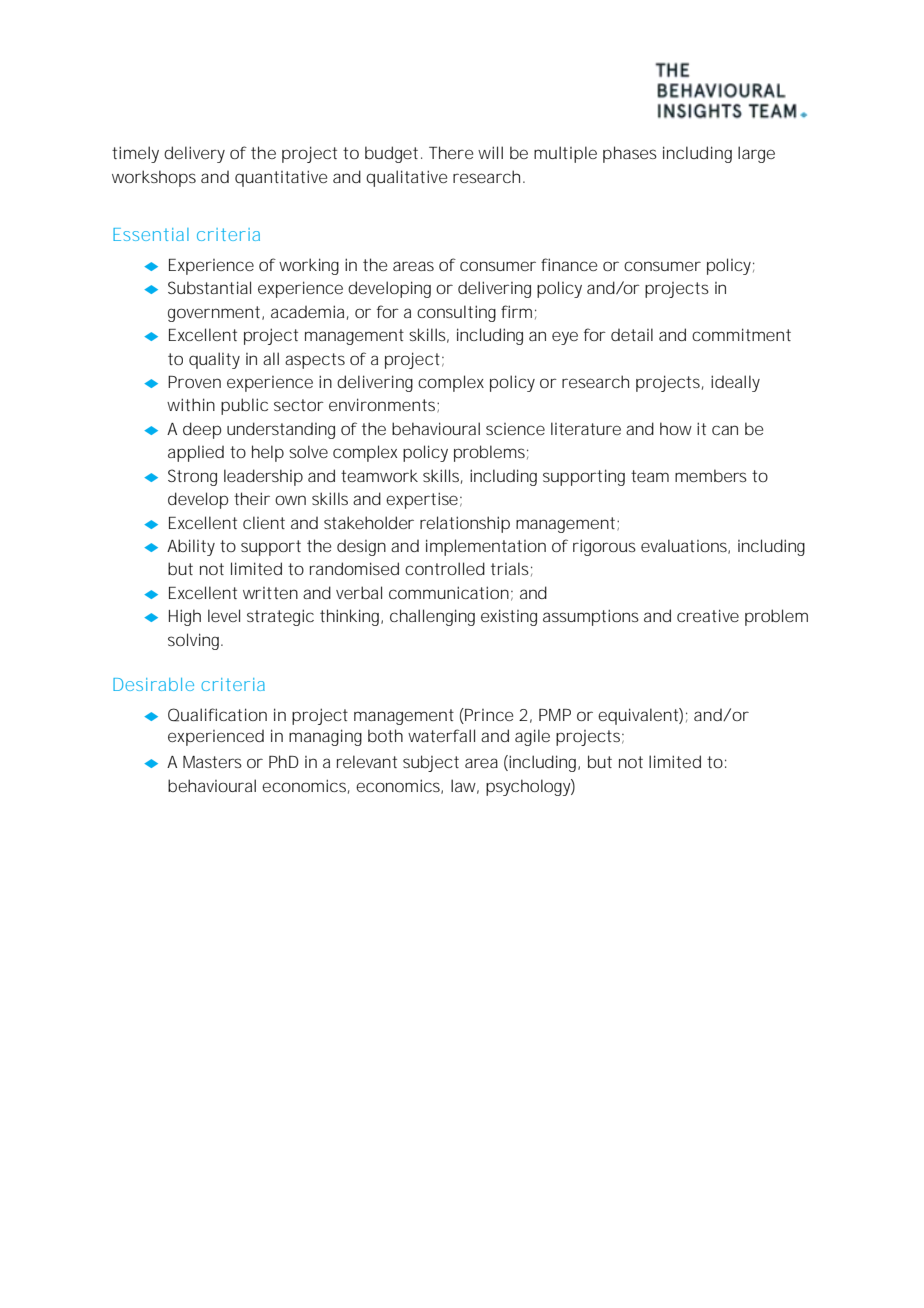 The image size is (924, 1308). I want to click on assumptions, so click(591, 617).
